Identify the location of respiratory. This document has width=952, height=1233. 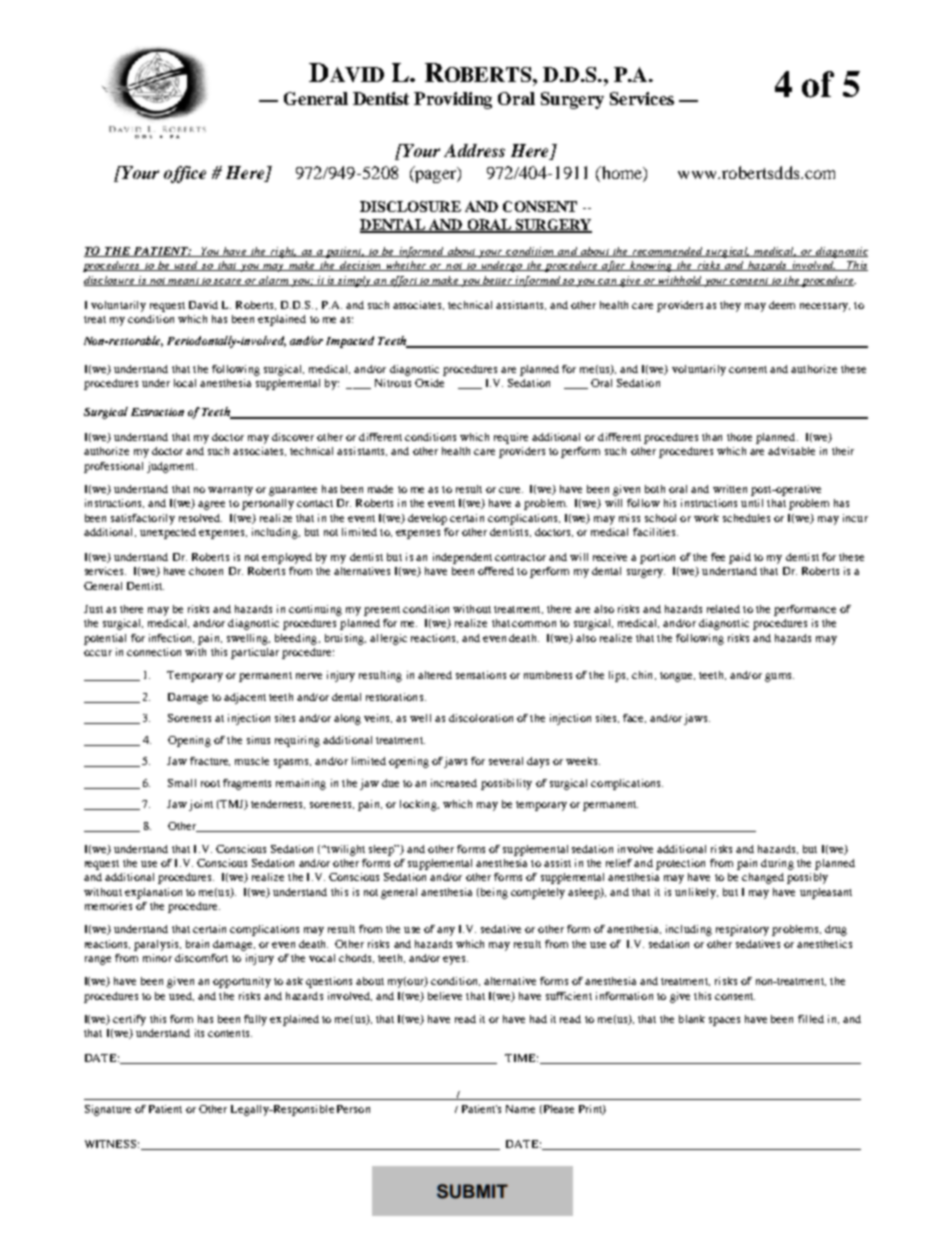
(742, 930).
